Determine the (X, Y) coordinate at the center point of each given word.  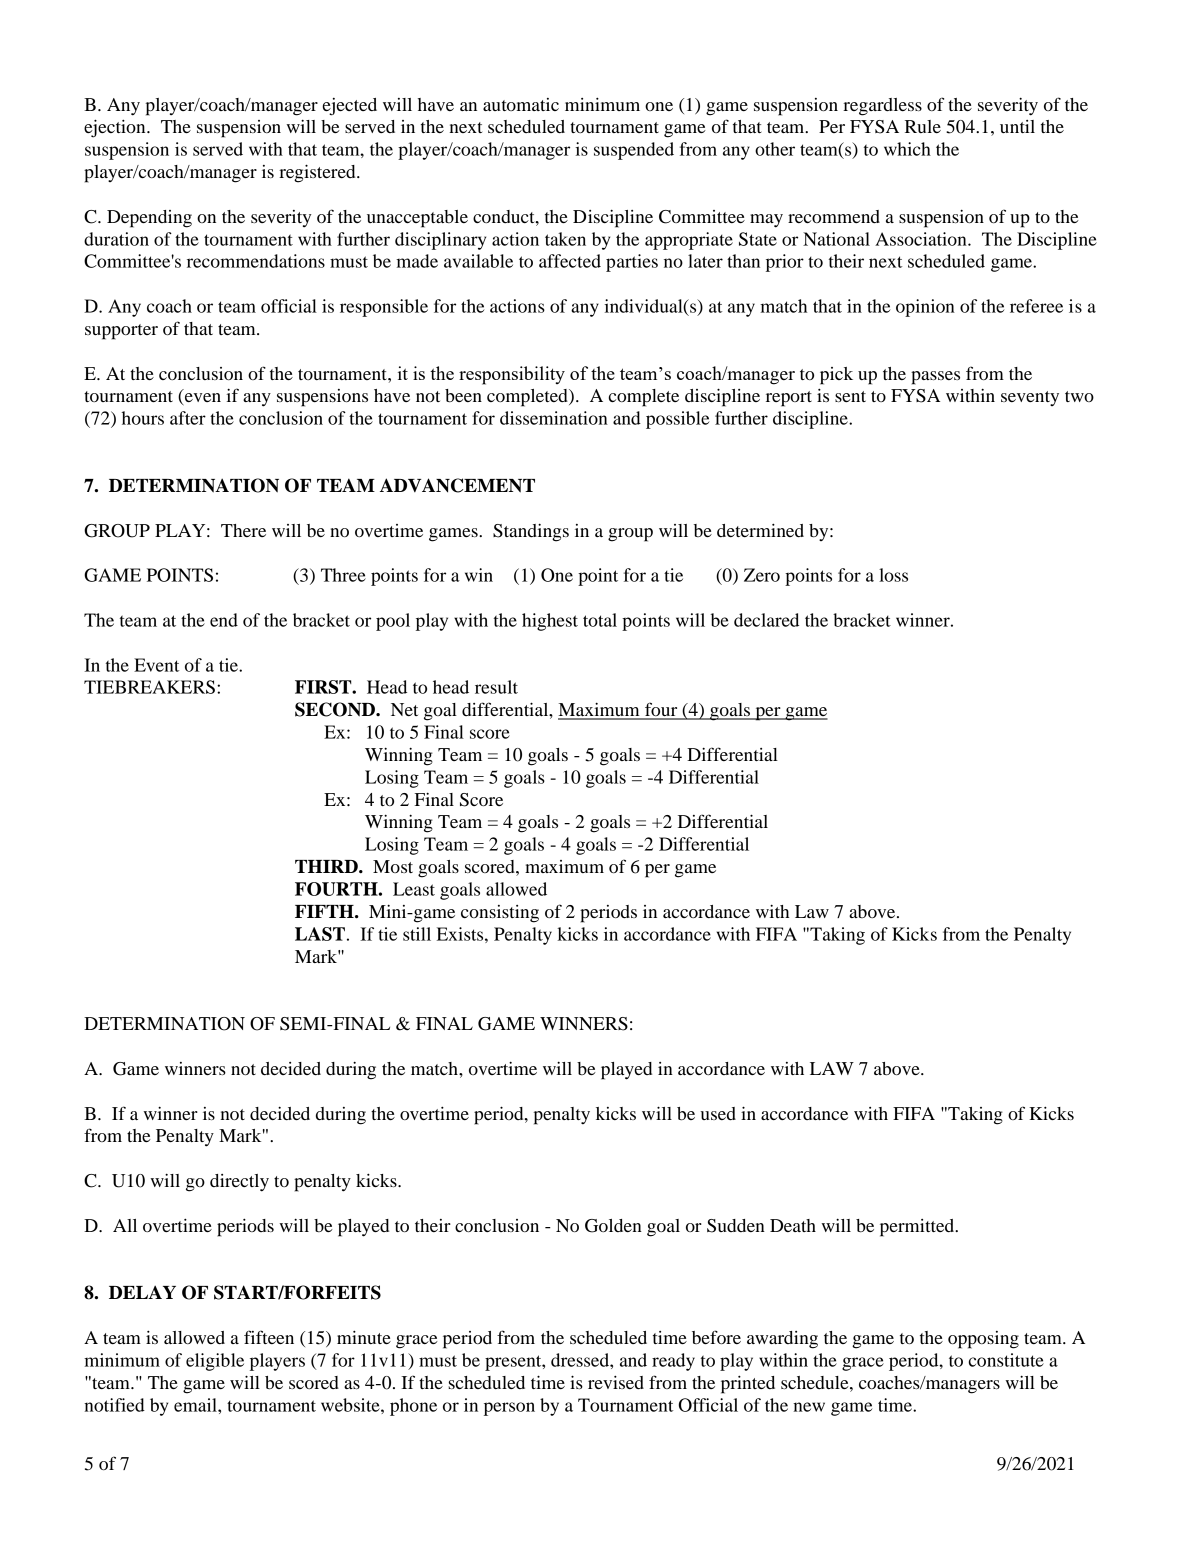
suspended (634, 151)
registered (318, 173)
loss (893, 575)
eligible (215, 1362)
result (496, 687)
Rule (923, 126)
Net (404, 709)
